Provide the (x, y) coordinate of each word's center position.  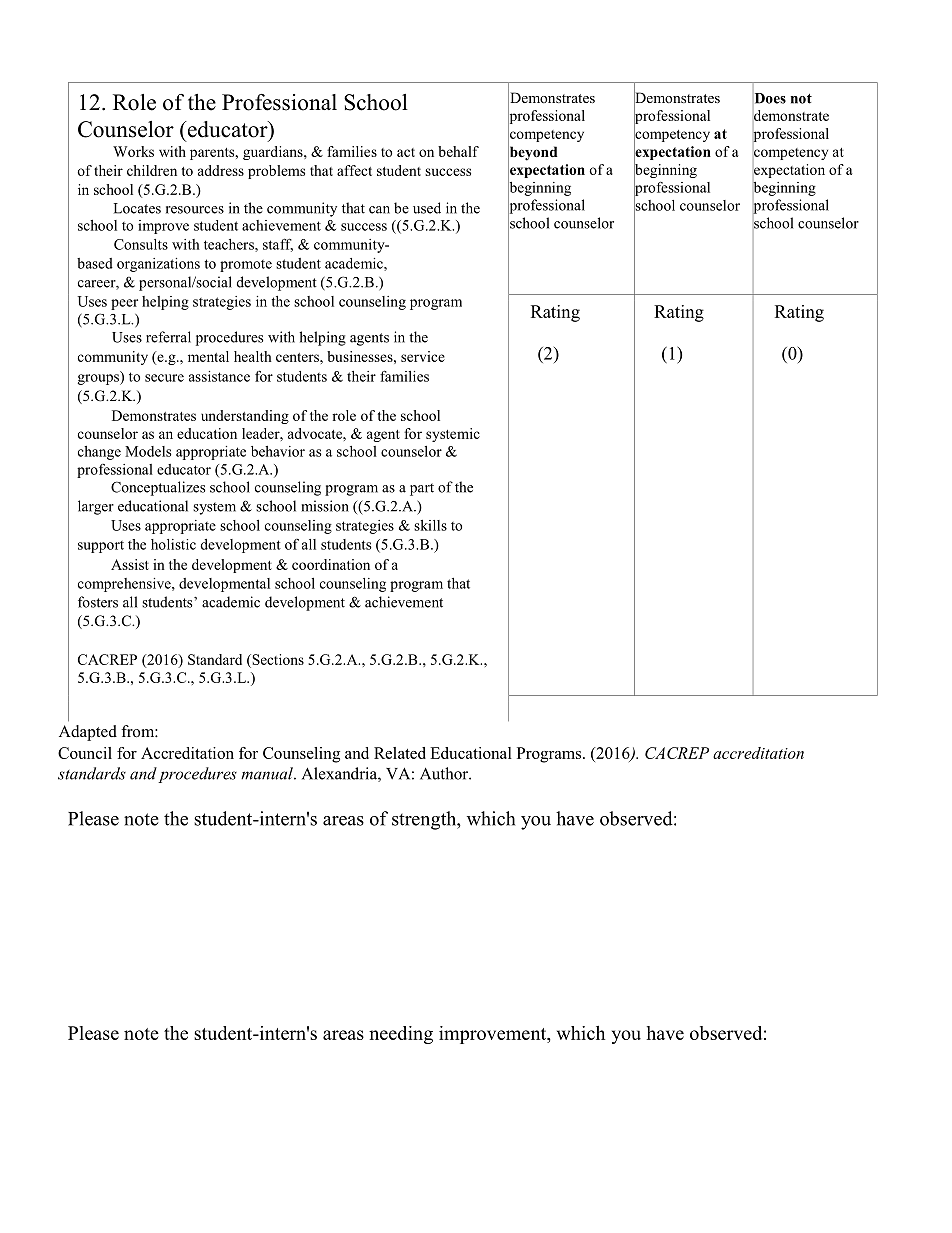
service (423, 356)
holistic (173, 544)
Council (85, 753)
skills (430, 525)
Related (400, 753)
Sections (277, 659)
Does (769, 98)
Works (133, 151)
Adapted (88, 733)
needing (401, 1035)
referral (168, 337)
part (422, 489)
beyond (532, 153)
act (406, 152)
